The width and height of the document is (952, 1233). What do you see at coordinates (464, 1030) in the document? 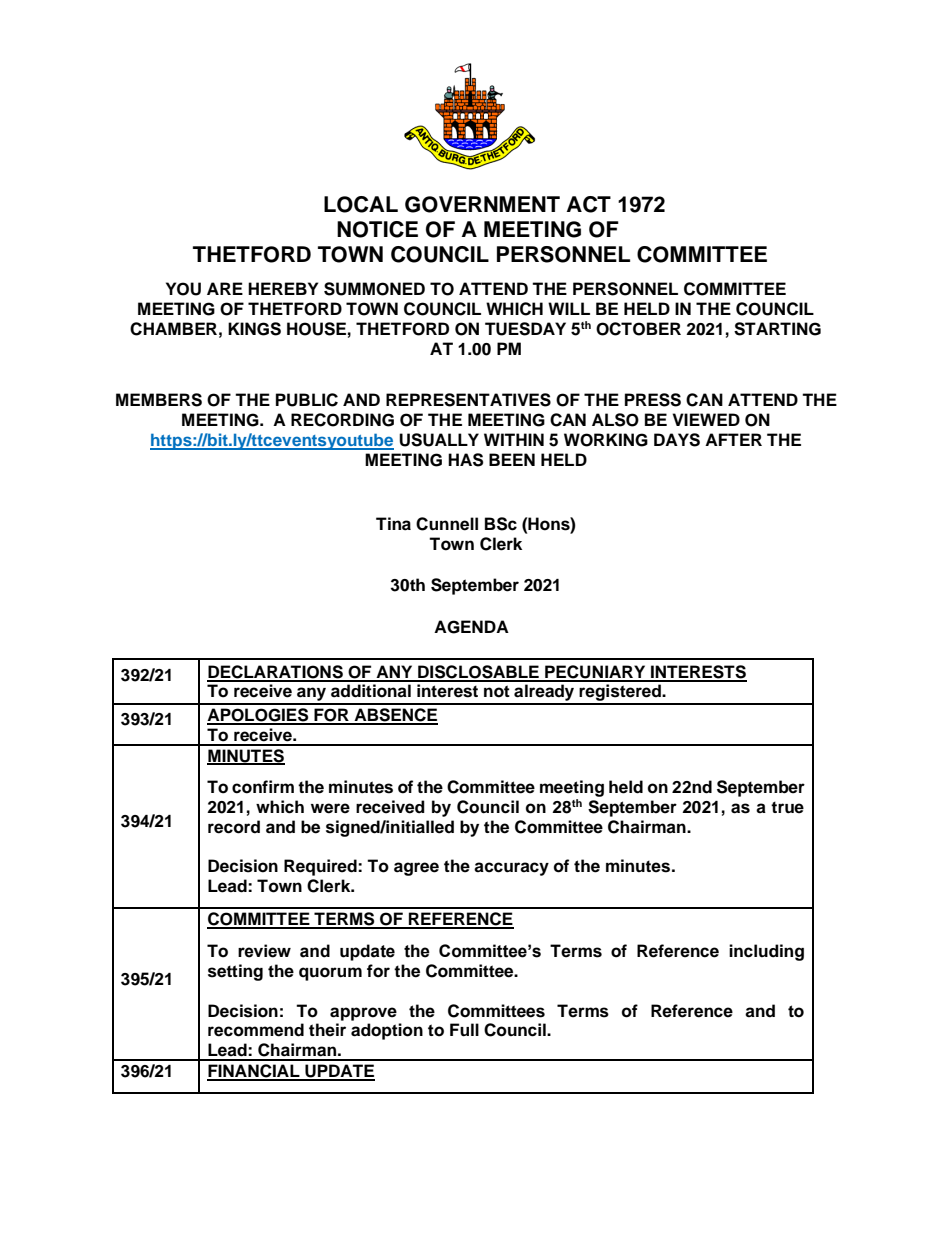
I see `Full` at bounding box center [464, 1030].
